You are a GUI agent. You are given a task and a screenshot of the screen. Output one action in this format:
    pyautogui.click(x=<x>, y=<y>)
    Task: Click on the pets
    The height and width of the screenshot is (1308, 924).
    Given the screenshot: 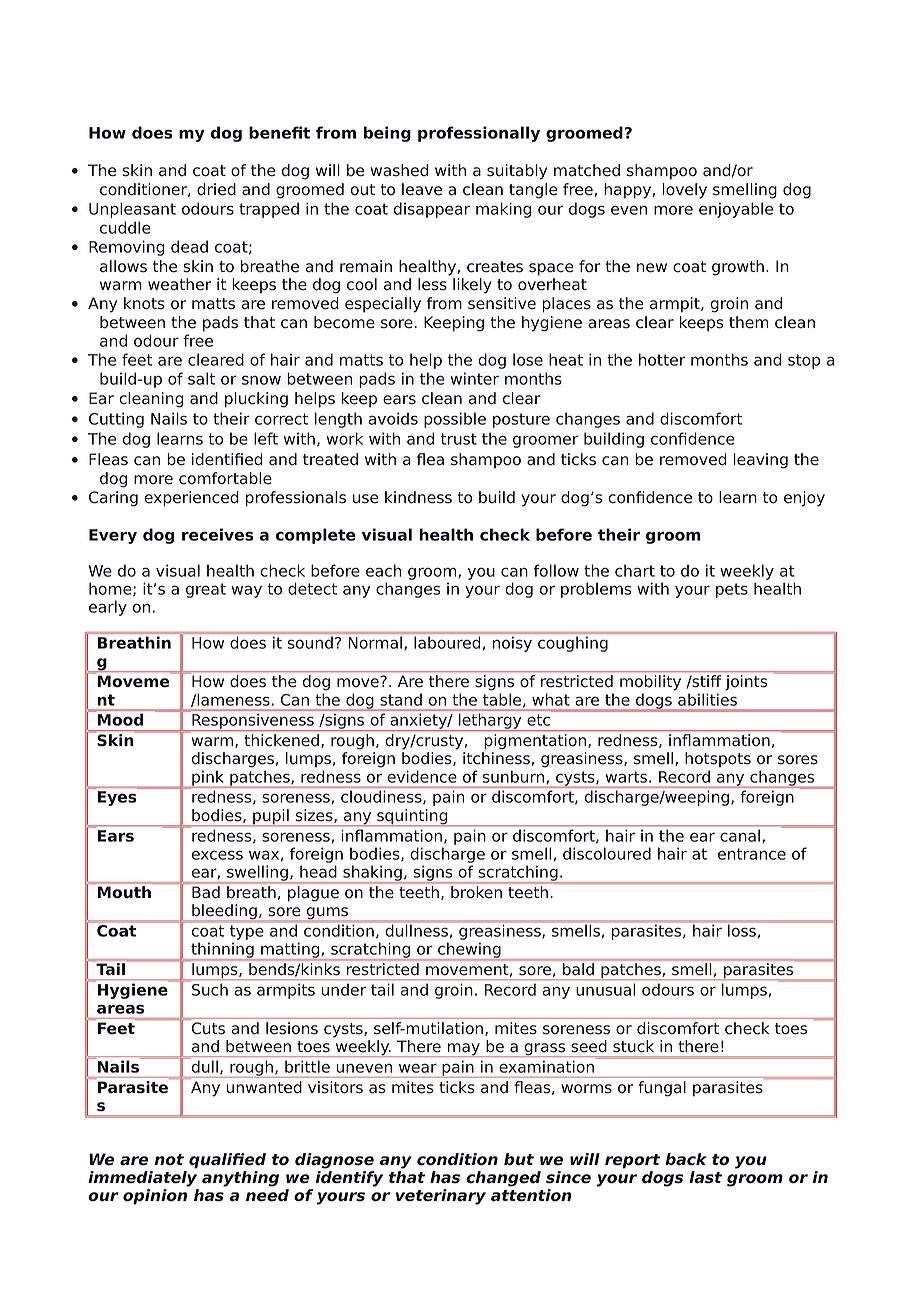 What is the action you would take?
    pyautogui.click(x=732, y=590)
